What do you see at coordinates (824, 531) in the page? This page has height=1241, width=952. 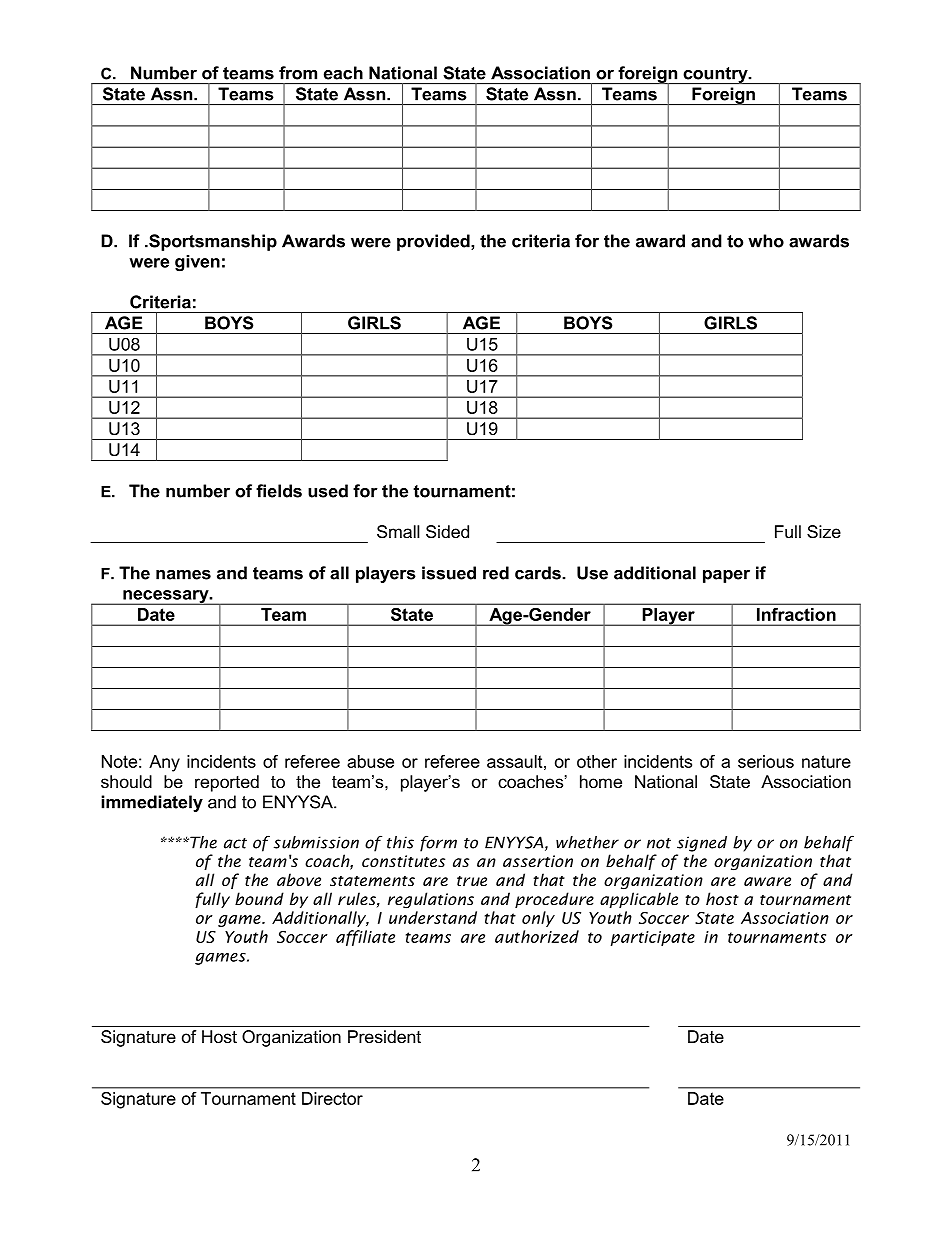 I see `Size` at bounding box center [824, 531].
